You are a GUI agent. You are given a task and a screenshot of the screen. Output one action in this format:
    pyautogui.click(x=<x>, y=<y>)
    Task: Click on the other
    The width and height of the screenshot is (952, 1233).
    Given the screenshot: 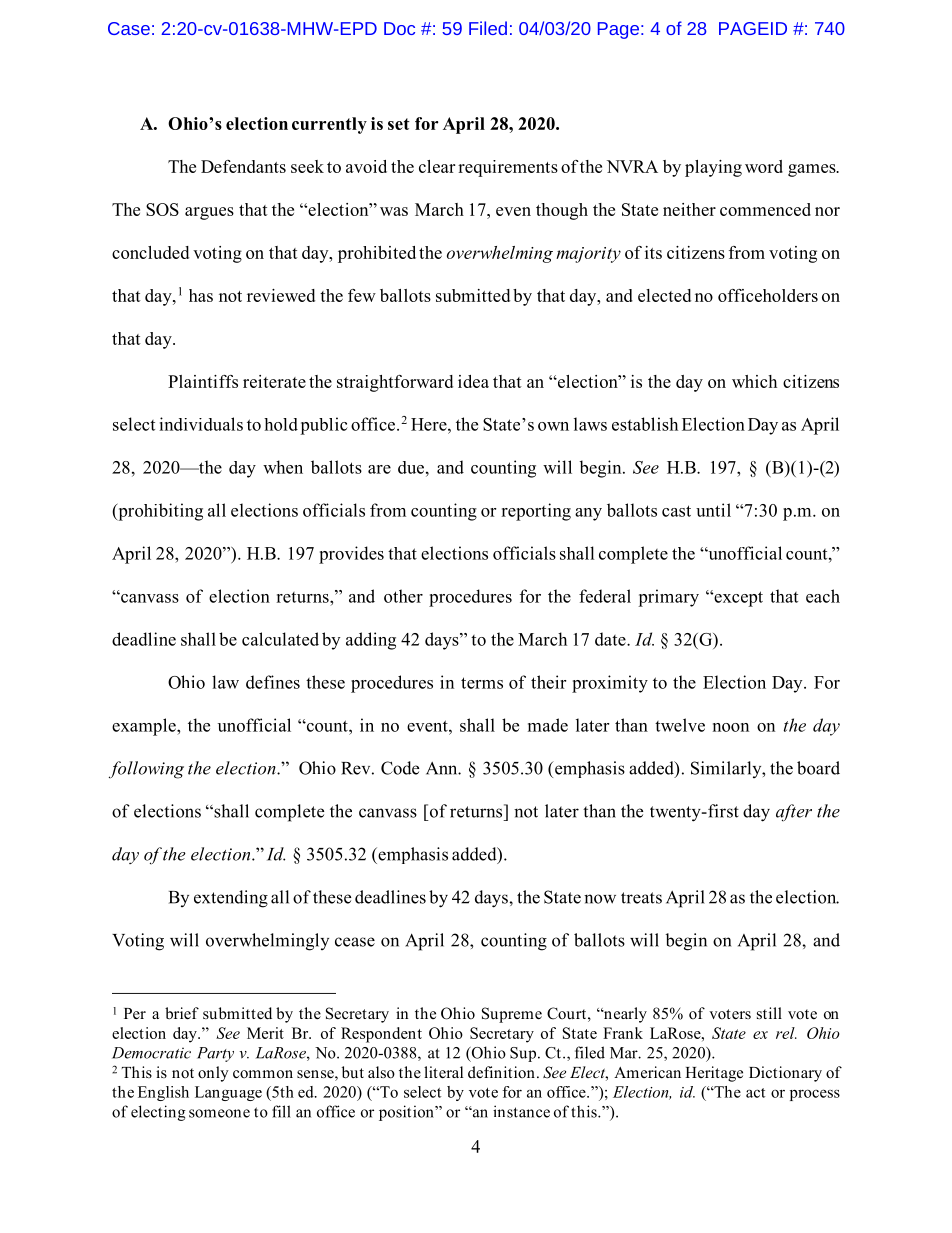 What is the action you would take?
    pyautogui.click(x=403, y=596)
